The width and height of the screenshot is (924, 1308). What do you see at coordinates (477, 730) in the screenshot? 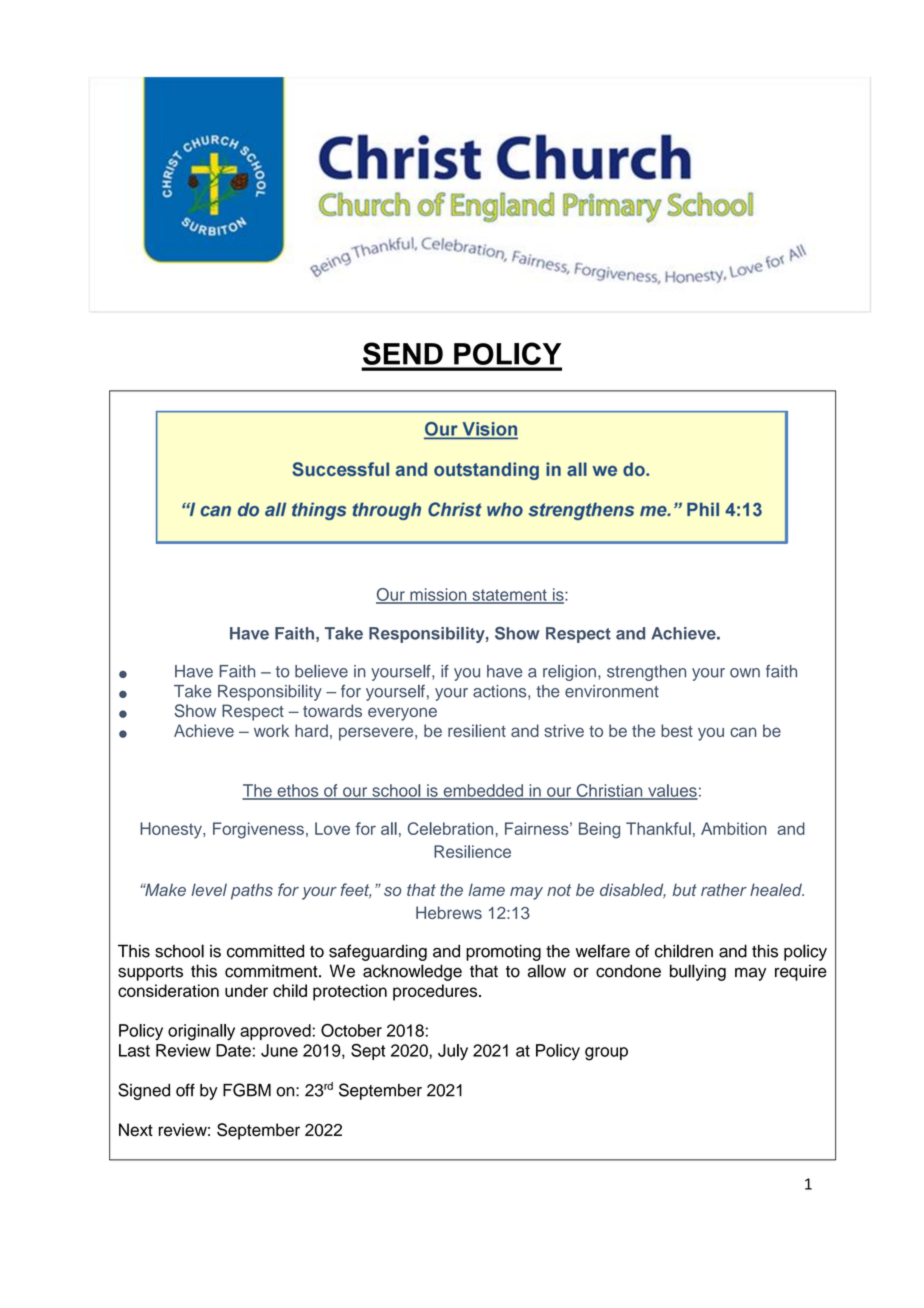
I see `resilient` at bounding box center [477, 730].
